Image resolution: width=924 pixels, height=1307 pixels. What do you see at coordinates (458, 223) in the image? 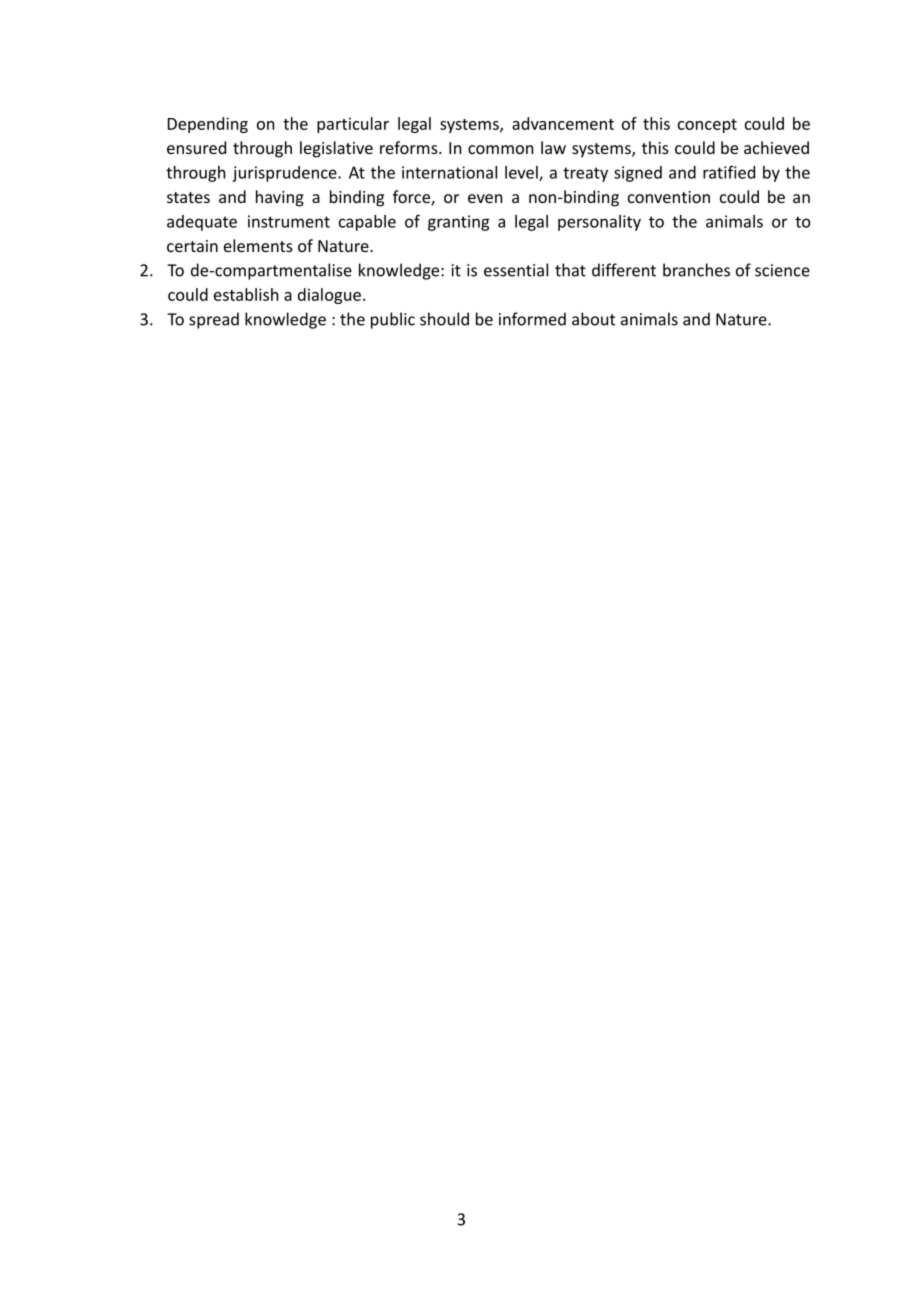
I see `granting` at bounding box center [458, 223].
